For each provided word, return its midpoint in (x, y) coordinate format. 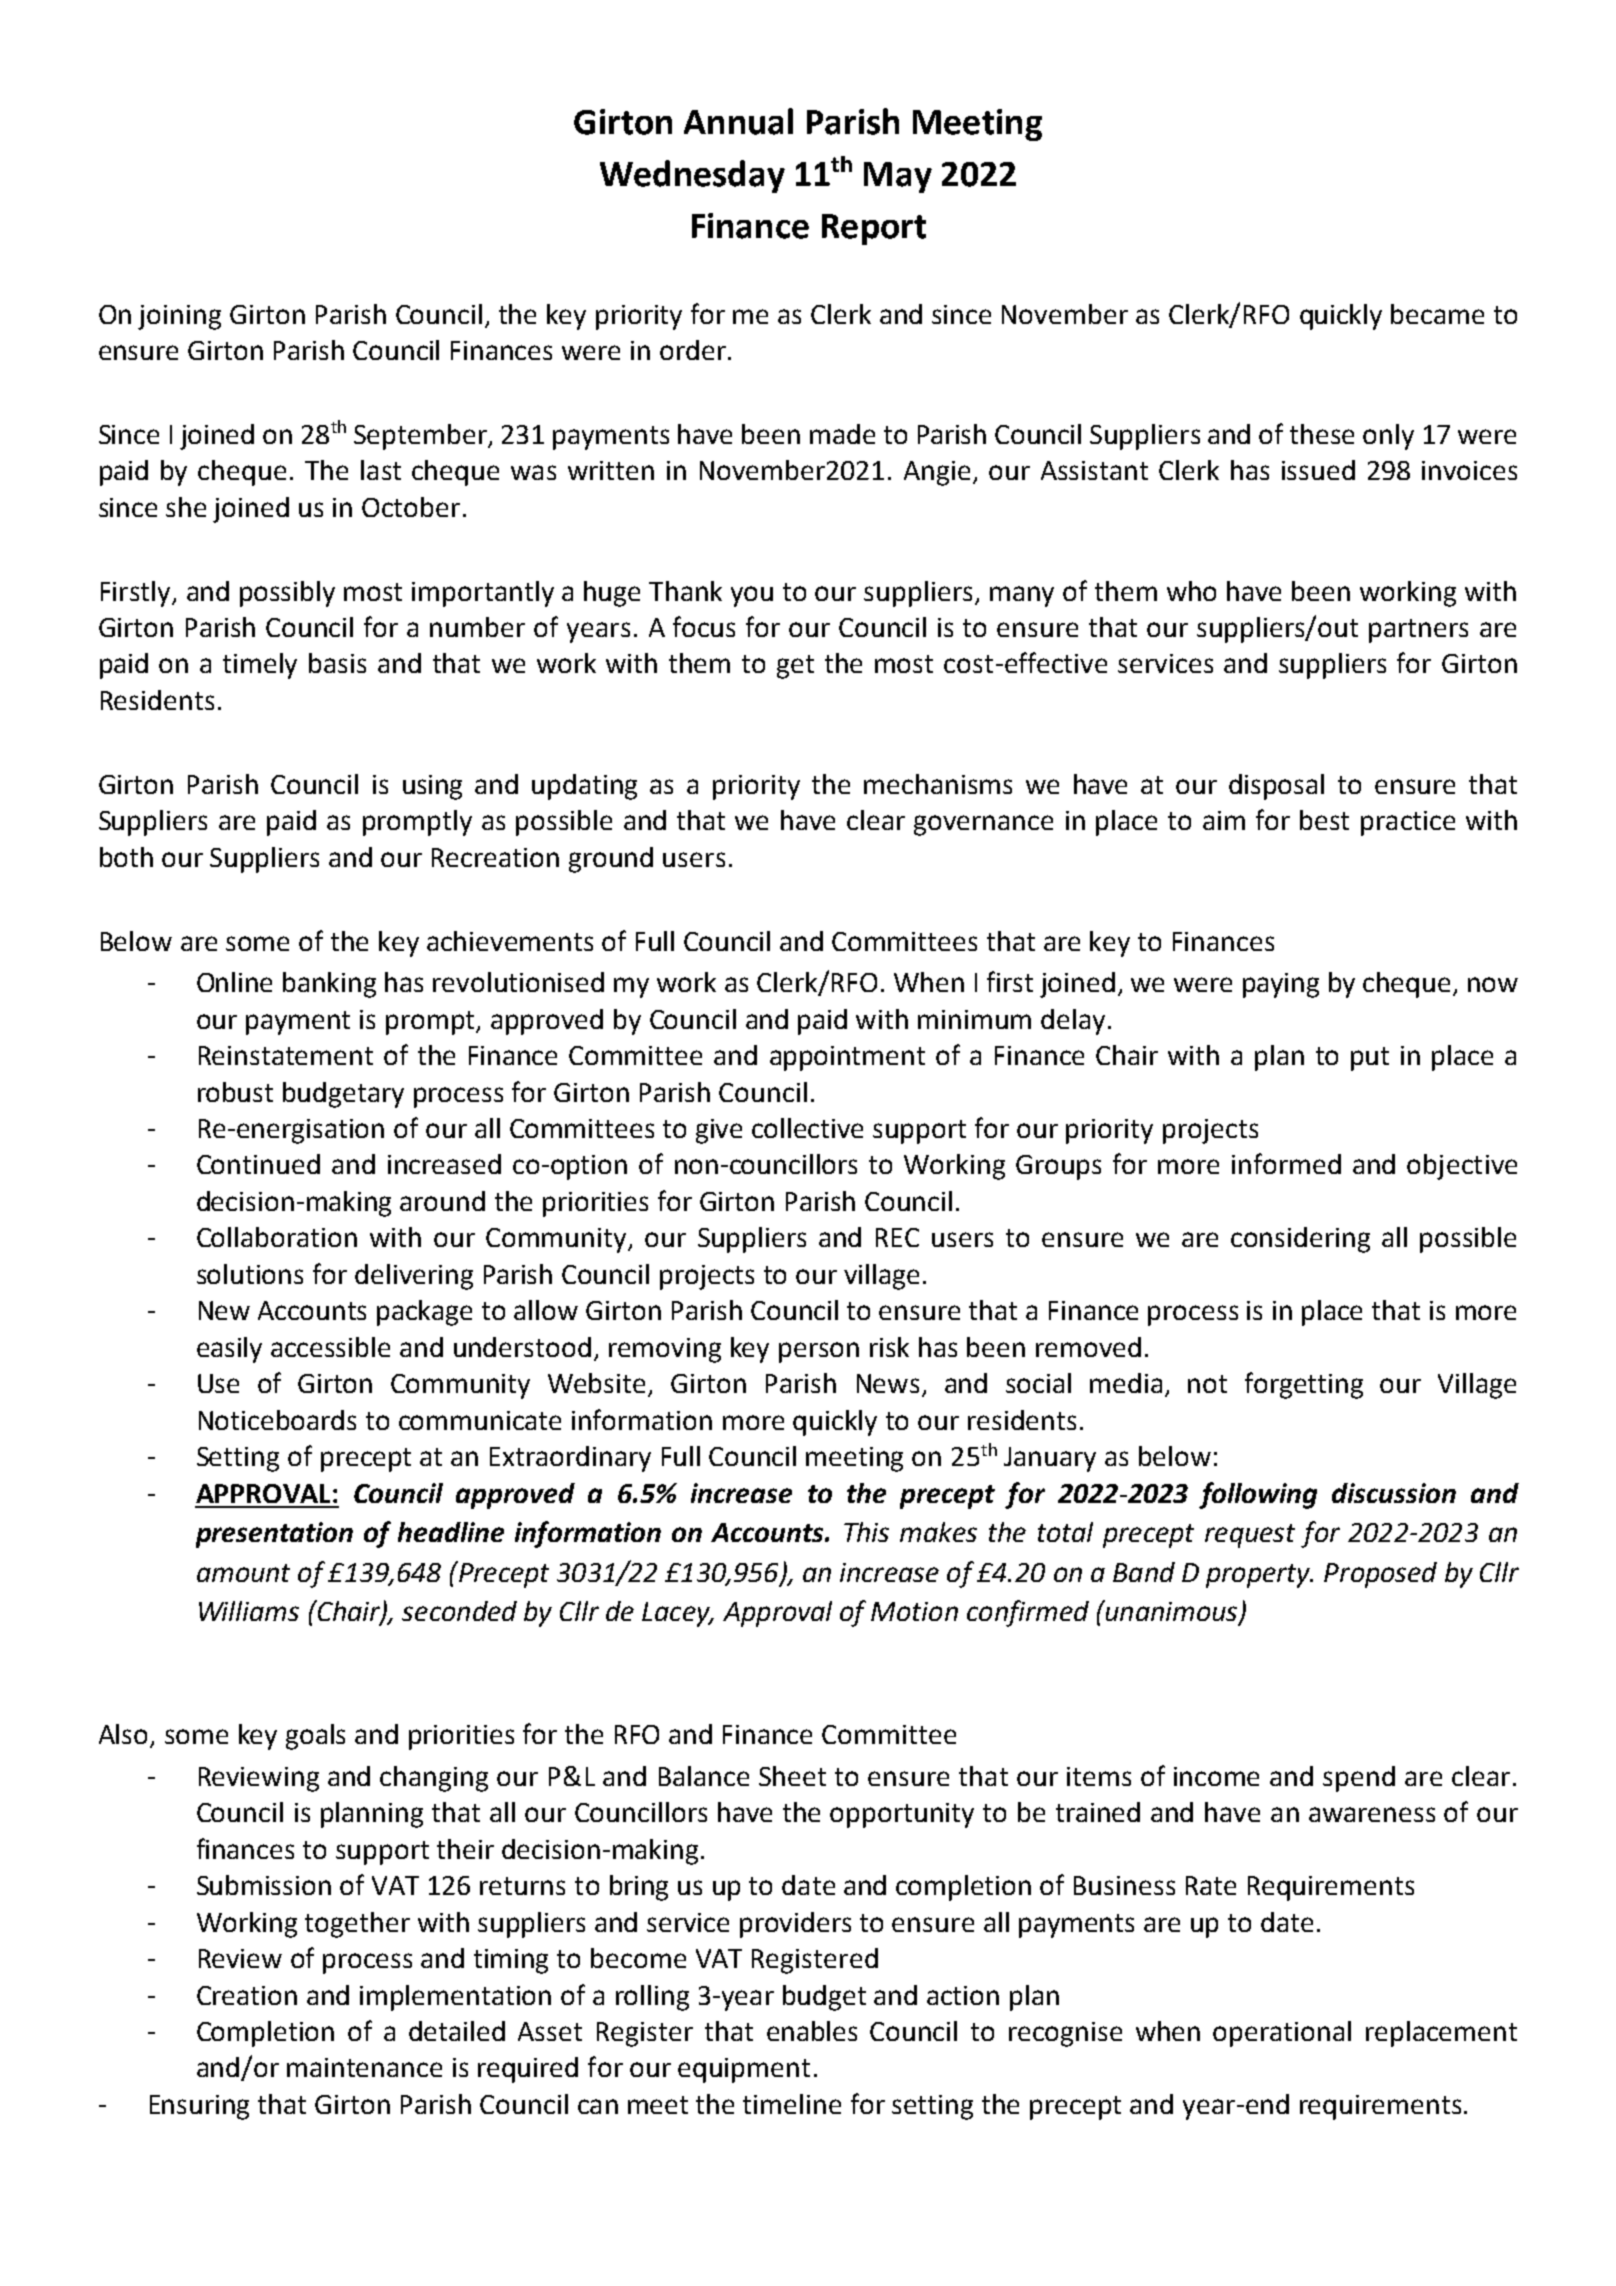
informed (1286, 1163)
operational (1282, 2034)
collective (807, 1128)
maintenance (364, 2067)
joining (179, 317)
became (1437, 314)
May (898, 177)
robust (235, 1092)
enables (812, 2031)
